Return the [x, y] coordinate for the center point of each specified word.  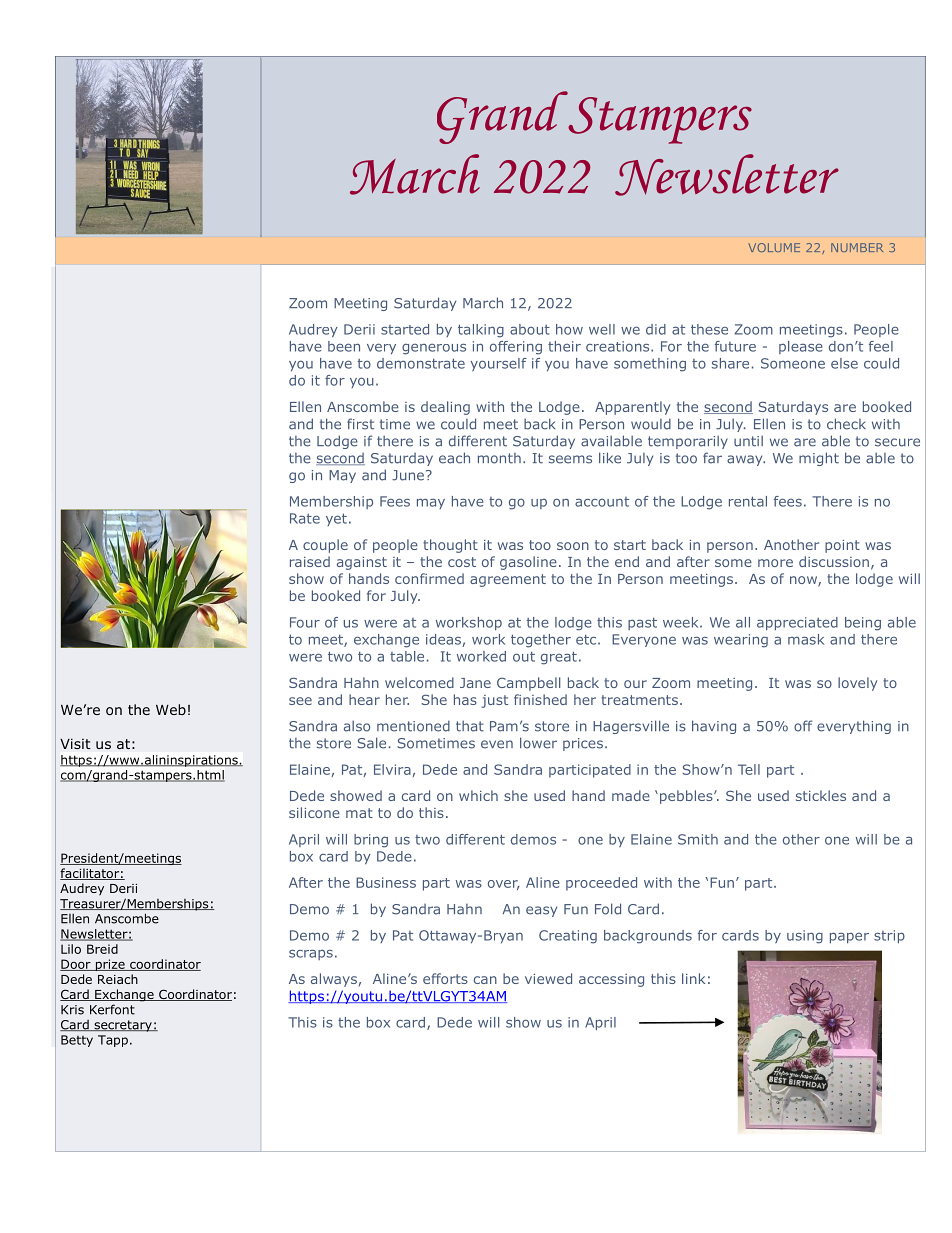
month [499, 458]
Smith [698, 839]
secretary [123, 1026]
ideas [444, 640]
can [485, 980]
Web [171, 709]
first [360, 424]
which [478, 795]
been [344, 346]
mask [806, 639]
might [819, 459]
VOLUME [774, 247]
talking [481, 331]
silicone [314, 812]
